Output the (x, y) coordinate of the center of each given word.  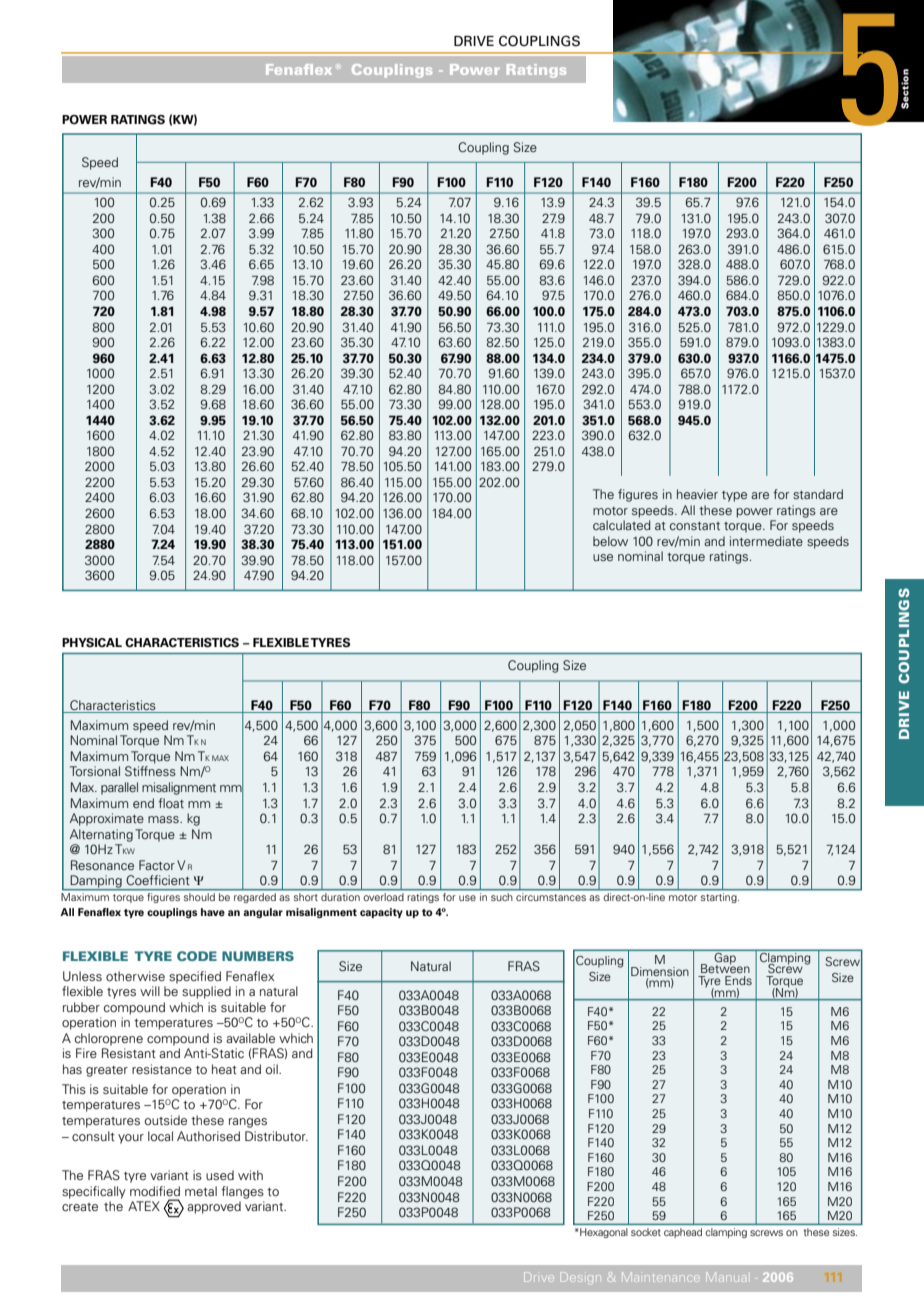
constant (695, 526)
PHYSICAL (92, 643)
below (610, 541)
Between (725, 967)
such (502, 895)
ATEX (144, 1206)
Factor (157, 865)
